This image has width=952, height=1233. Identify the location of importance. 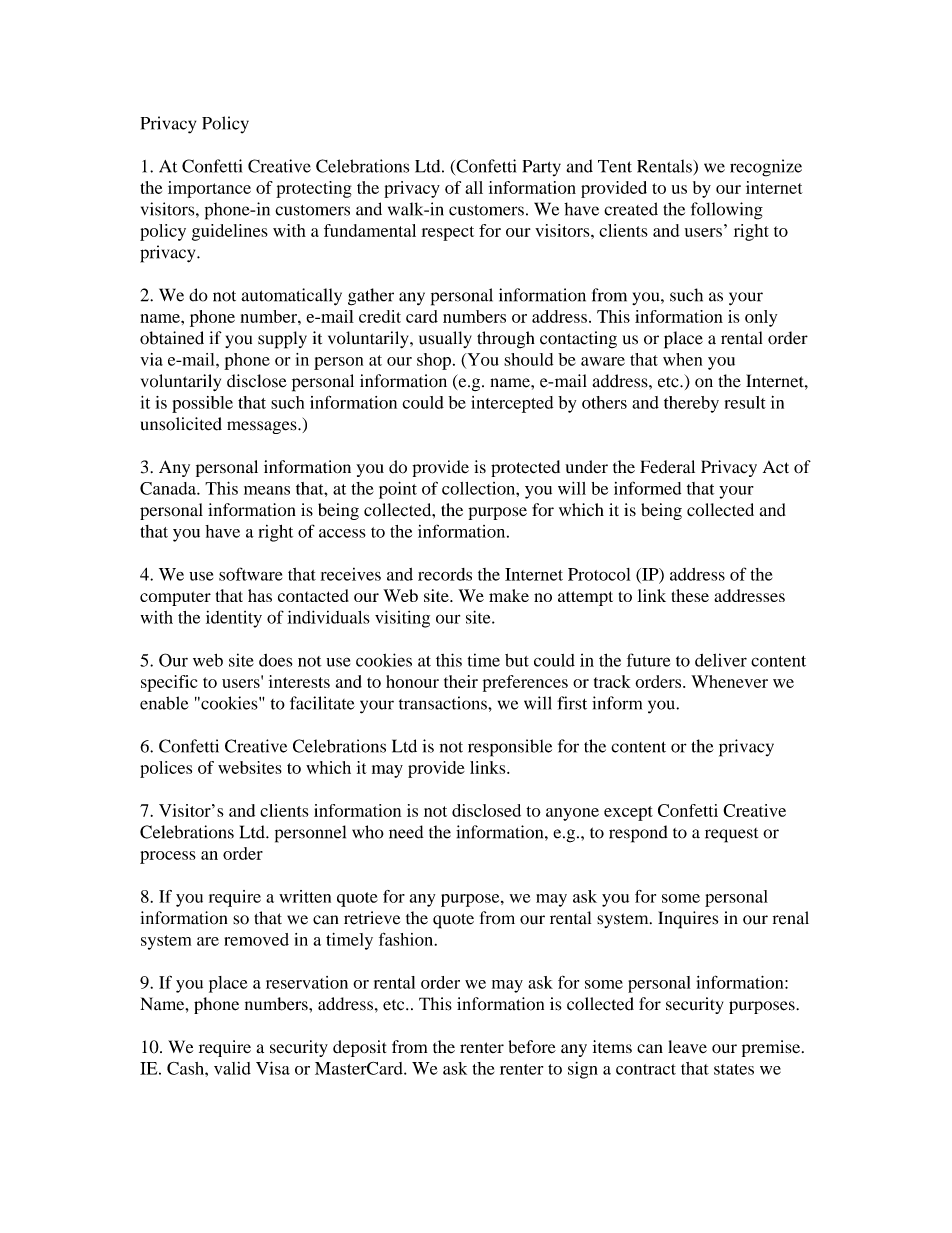
(209, 189).
